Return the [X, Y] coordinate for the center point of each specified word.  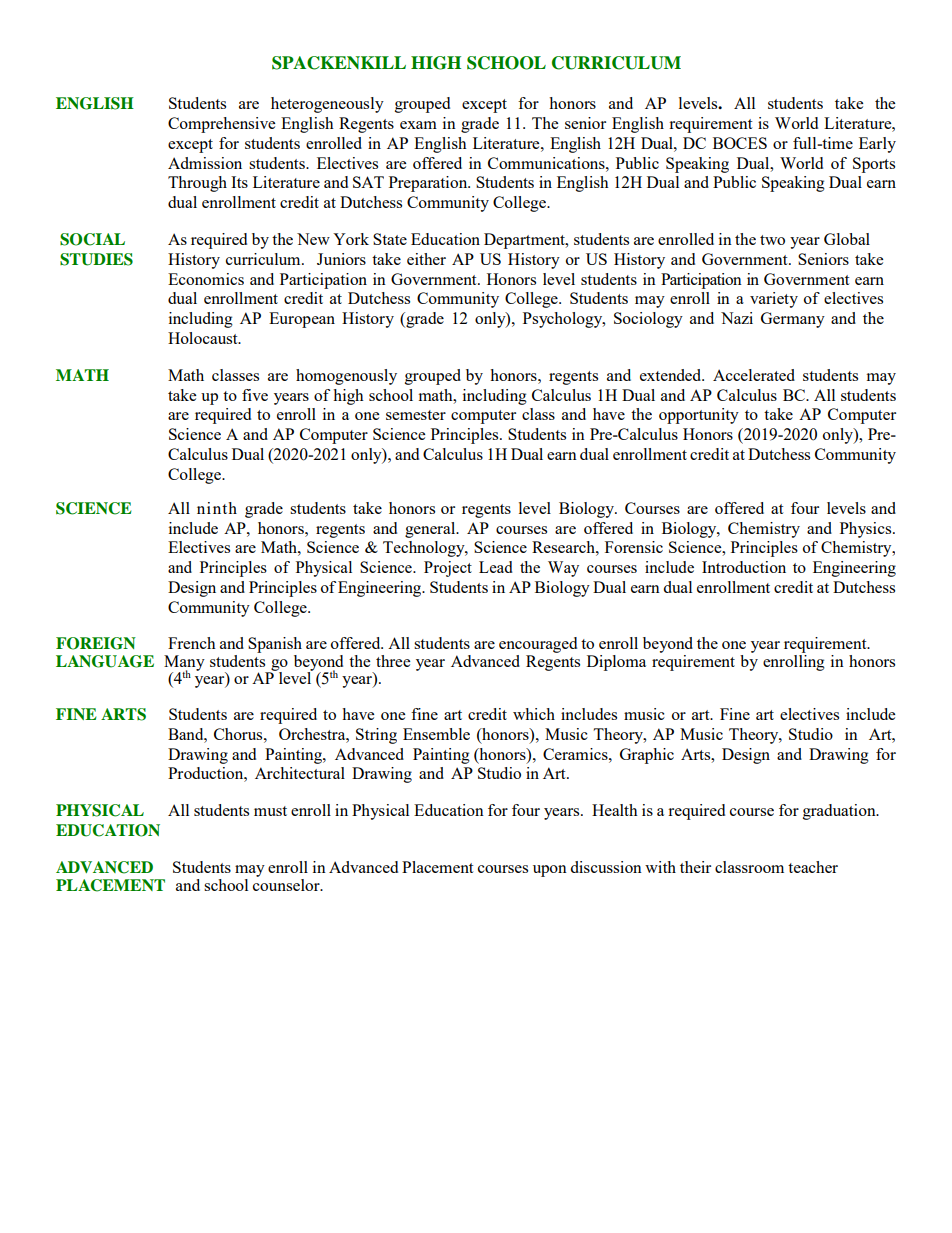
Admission [205, 163]
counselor [287, 883]
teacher [813, 867]
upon [550, 871]
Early [877, 145]
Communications [547, 163]
